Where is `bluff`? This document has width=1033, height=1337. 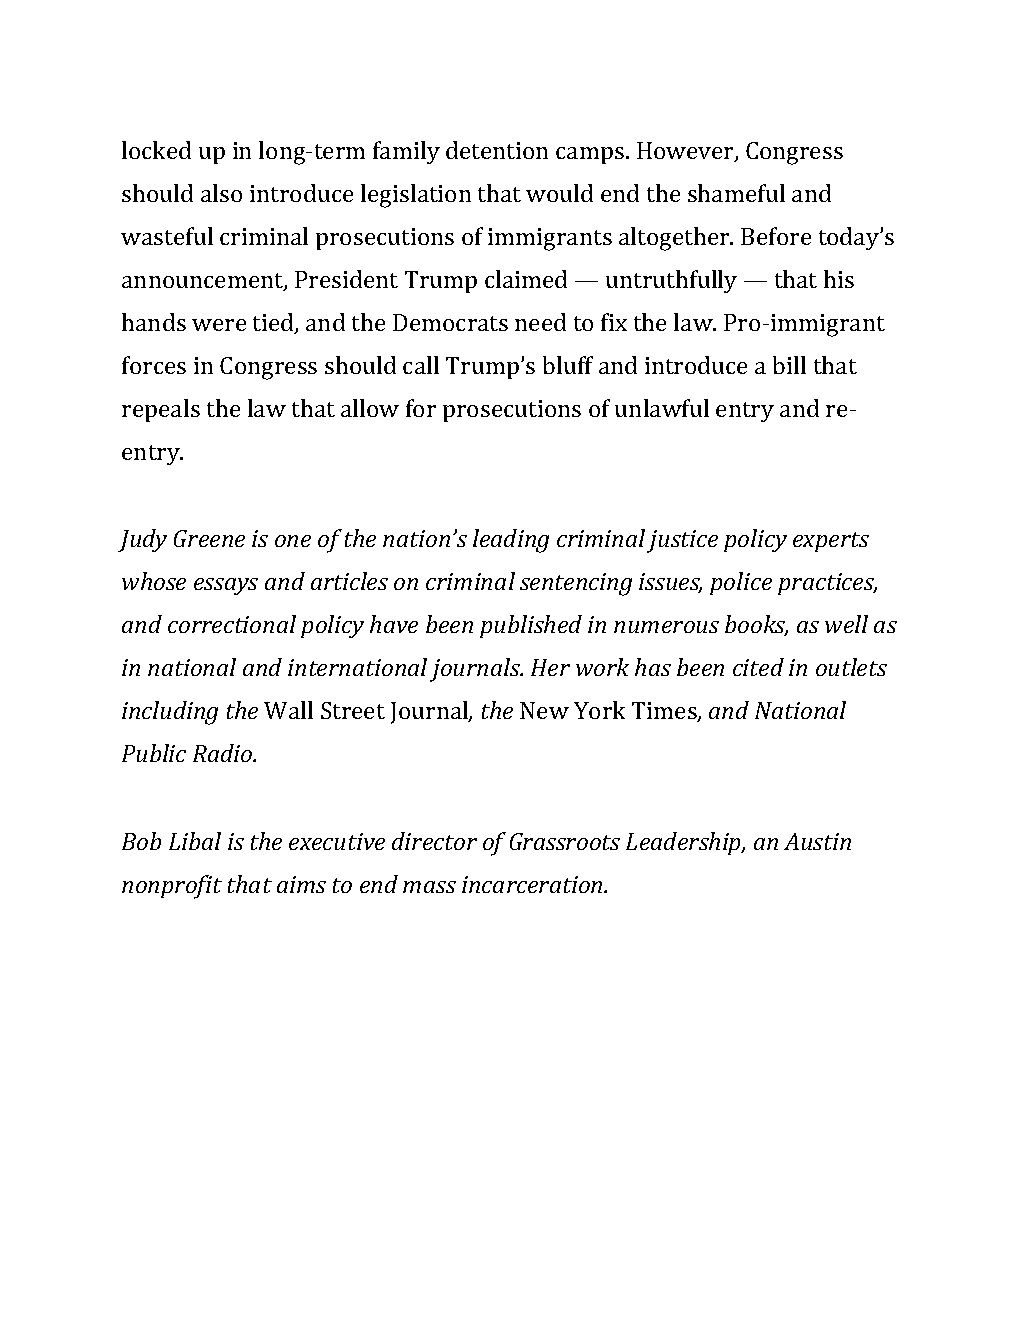 bluff is located at coordinates (568, 365).
